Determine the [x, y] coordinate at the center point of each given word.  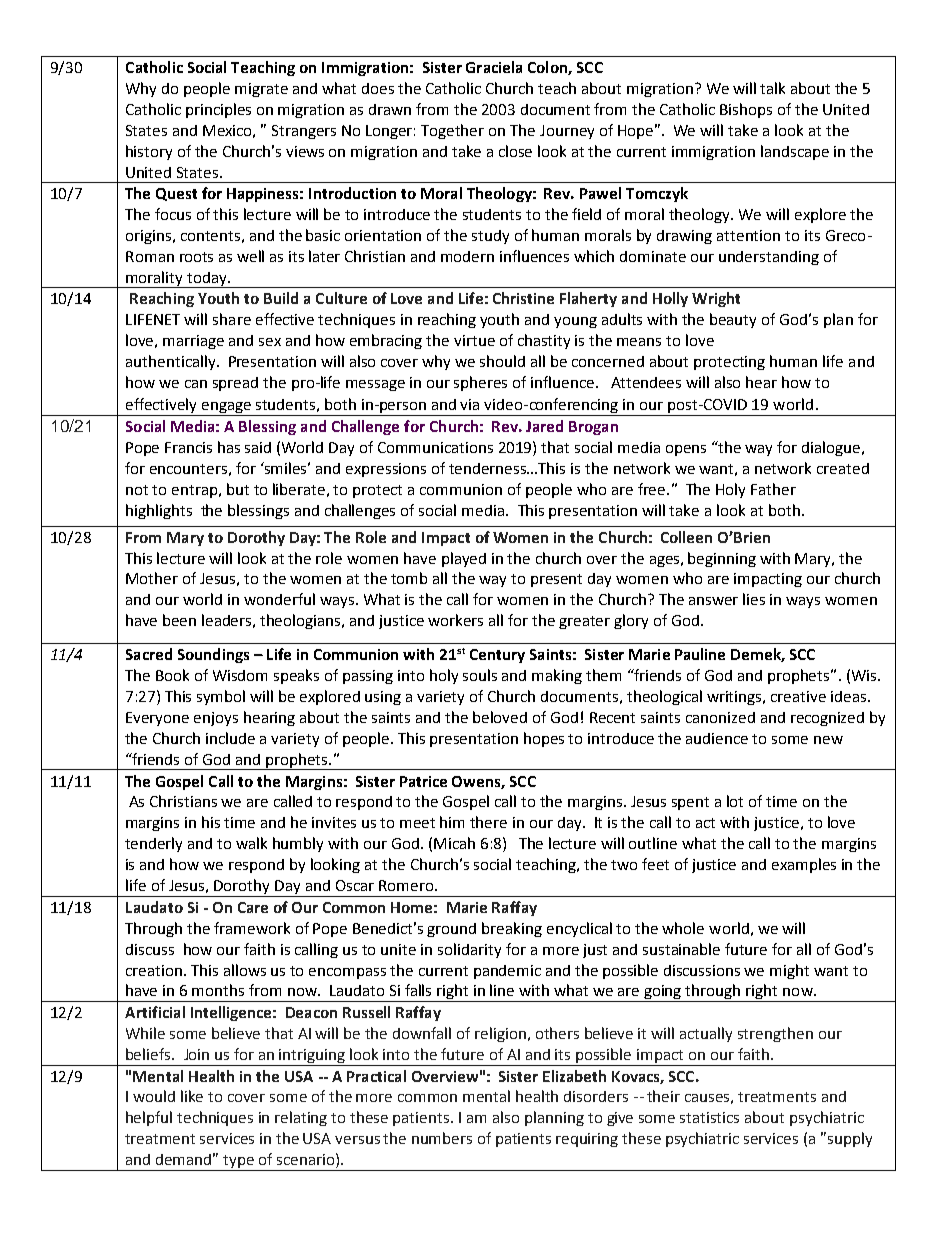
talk [772, 88]
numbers [442, 1138]
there [488, 822]
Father [773, 489]
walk [251, 843]
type [238, 1163]
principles [218, 110]
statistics [709, 1117]
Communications [435, 447]
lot [735, 801]
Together [452, 131]
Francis [188, 447]
